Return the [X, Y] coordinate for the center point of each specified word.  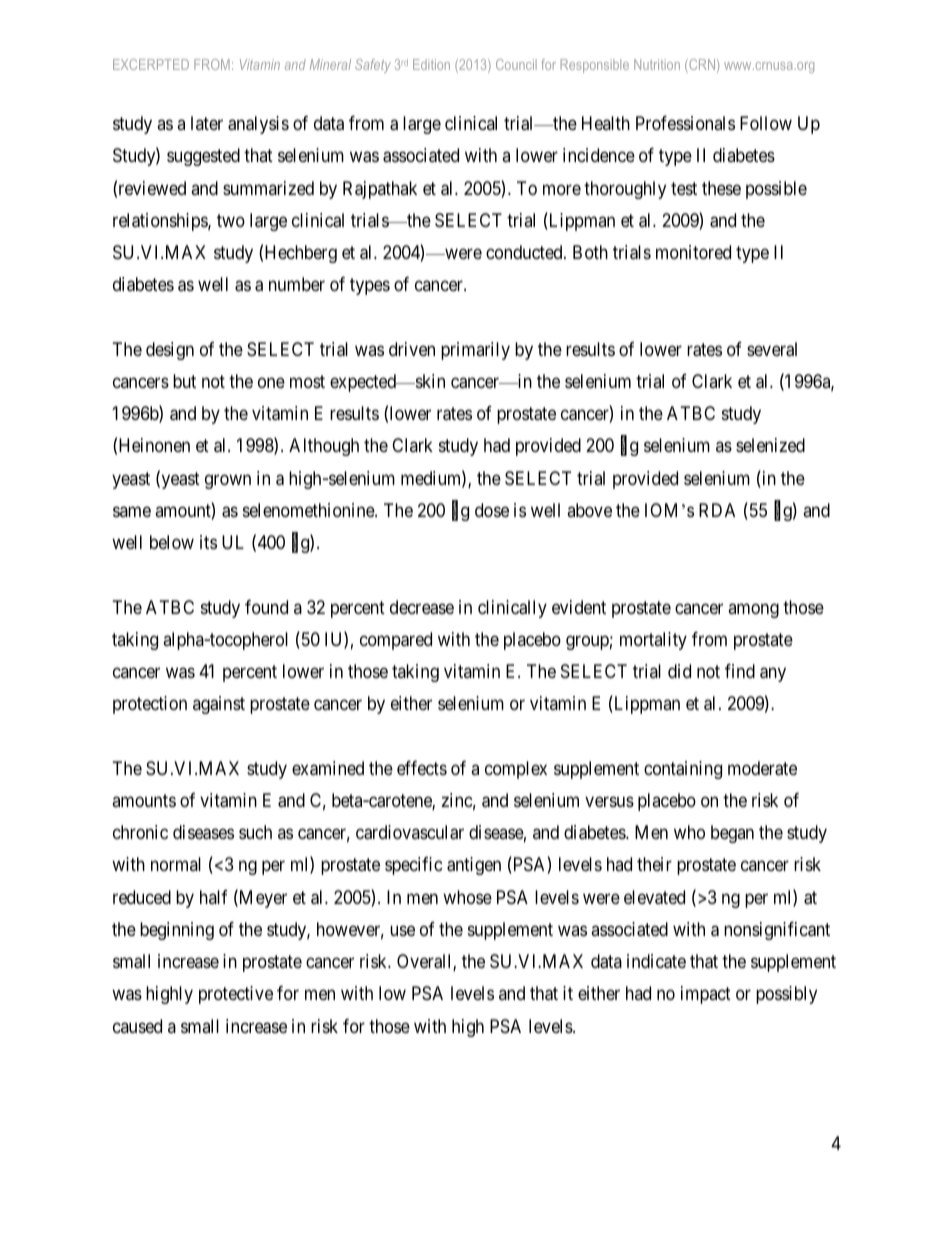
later [207, 123]
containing [683, 770]
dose [492, 510]
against [219, 705]
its [208, 542]
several [772, 349]
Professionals [685, 123]
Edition [431, 64]
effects [422, 768]
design [170, 351]
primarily [475, 351]
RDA [717, 510]
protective [236, 995]
